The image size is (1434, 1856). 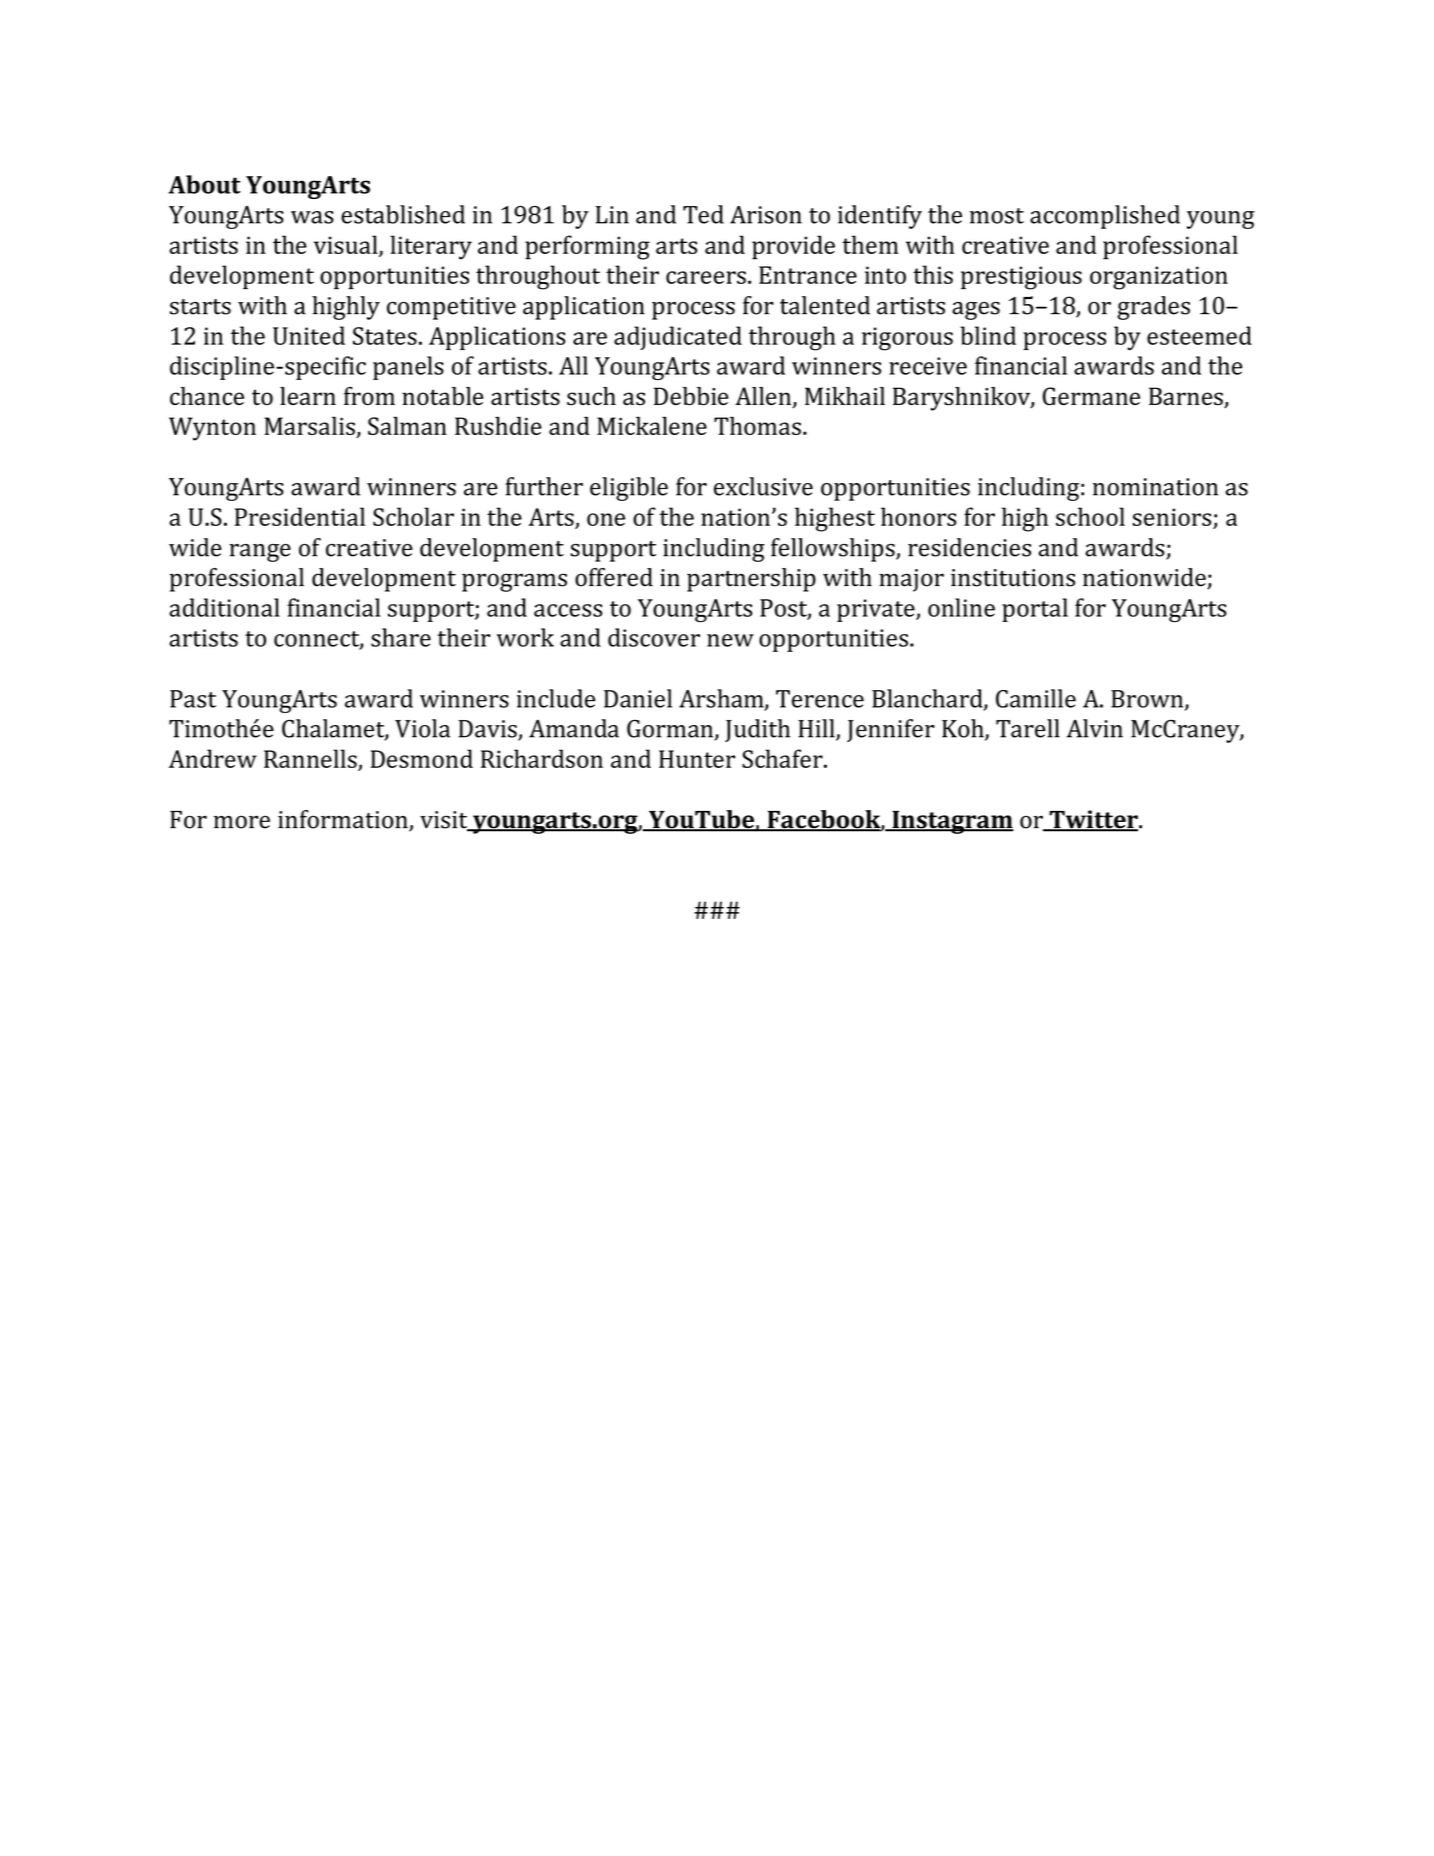 What do you see at coordinates (678, 338) in the page?
I see `adjudicated` at bounding box center [678, 338].
